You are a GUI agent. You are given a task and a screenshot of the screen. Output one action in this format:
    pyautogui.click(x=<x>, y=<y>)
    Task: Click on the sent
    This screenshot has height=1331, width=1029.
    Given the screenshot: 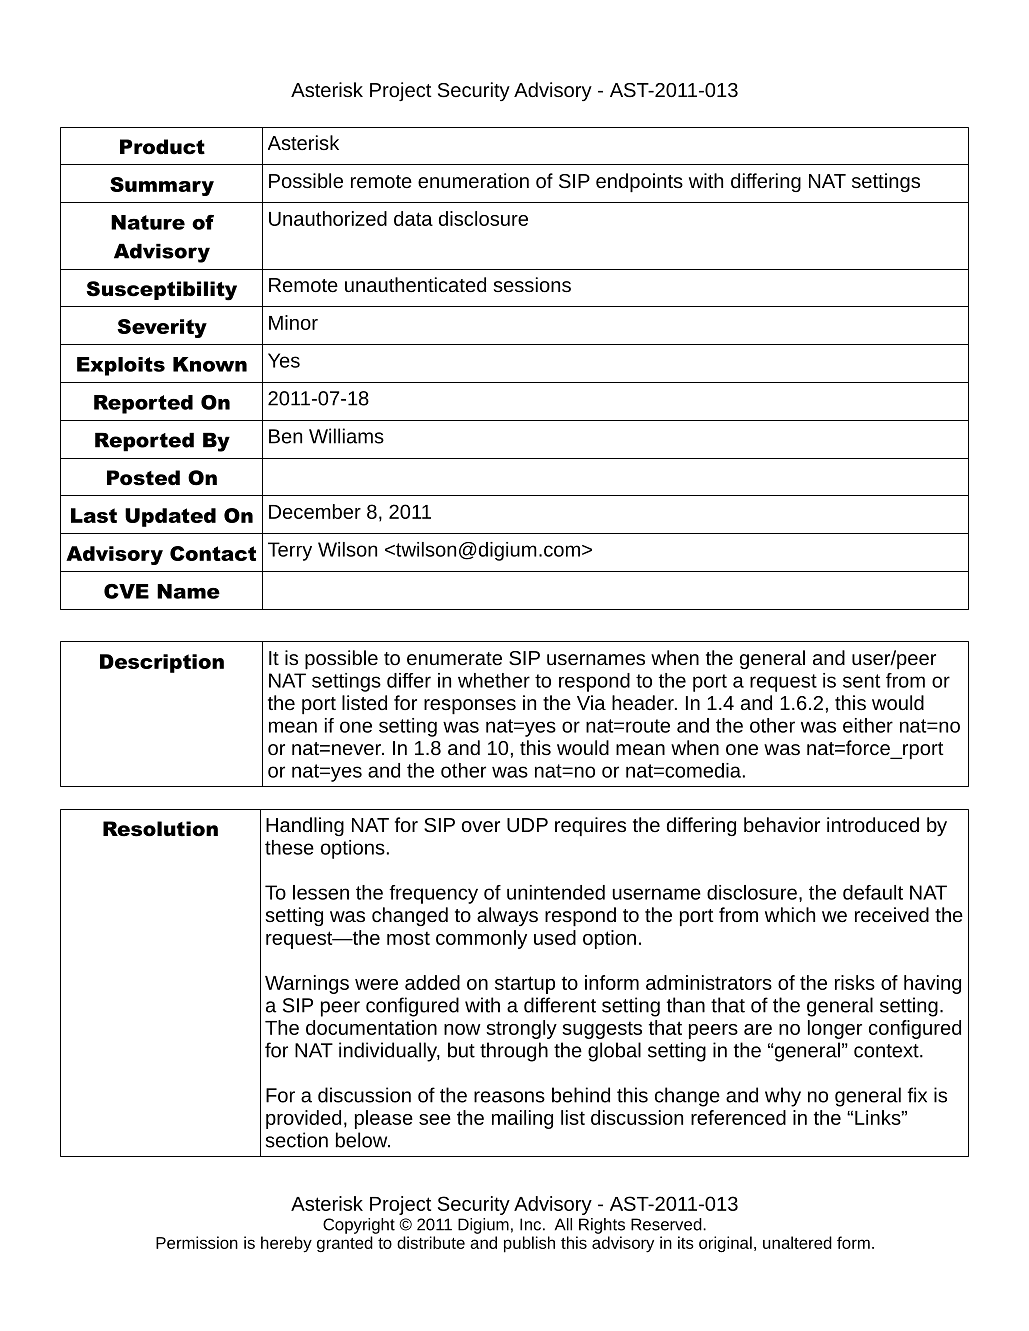 What is the action you would take?
    pyautogui.click(x=861, y=681)
